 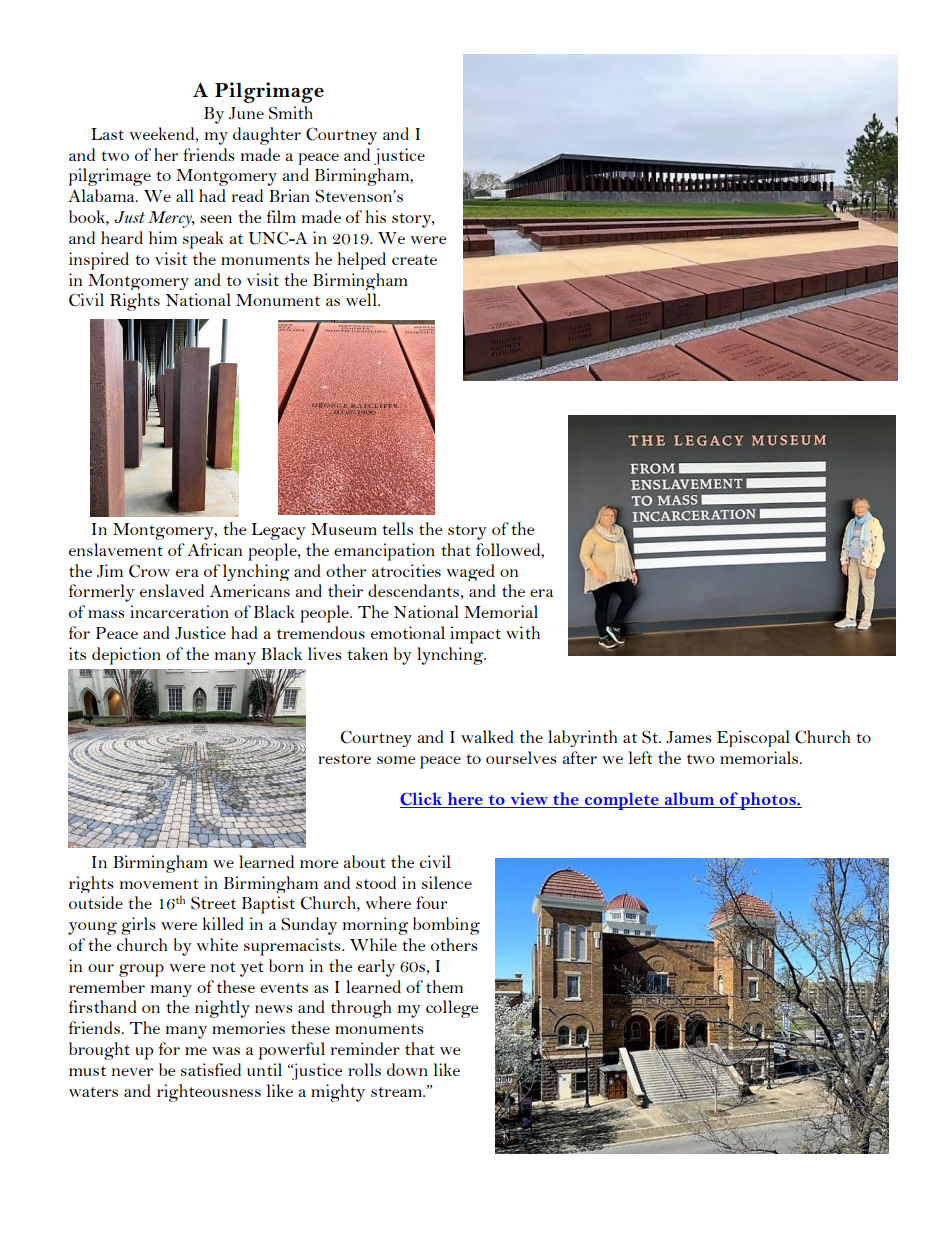 What do you see at coordinates (407, 1069) in the image?
I see `down` at bounding box center [407, 1069].
